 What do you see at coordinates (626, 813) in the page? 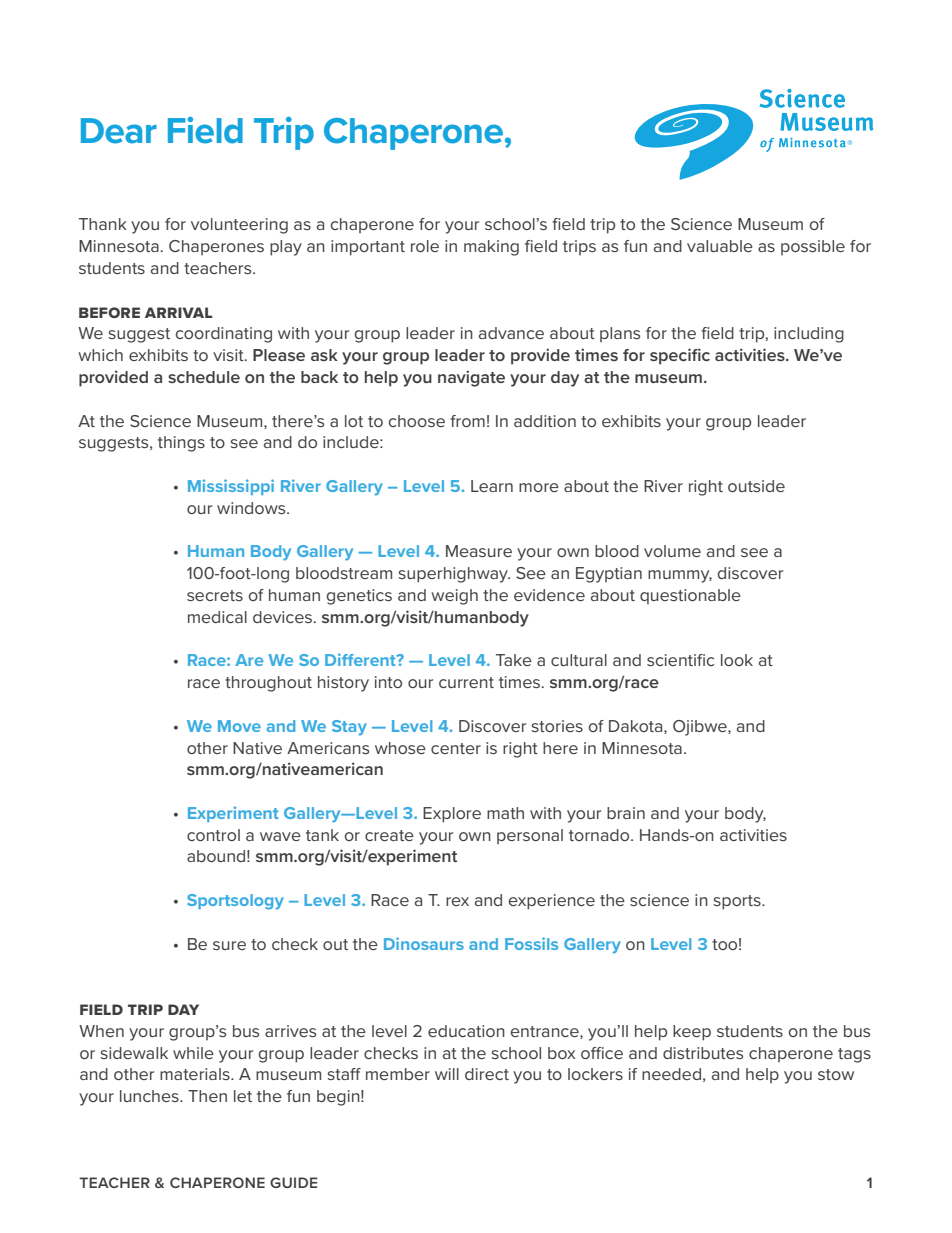
I see `brain` at bounding box center [626, 813].
